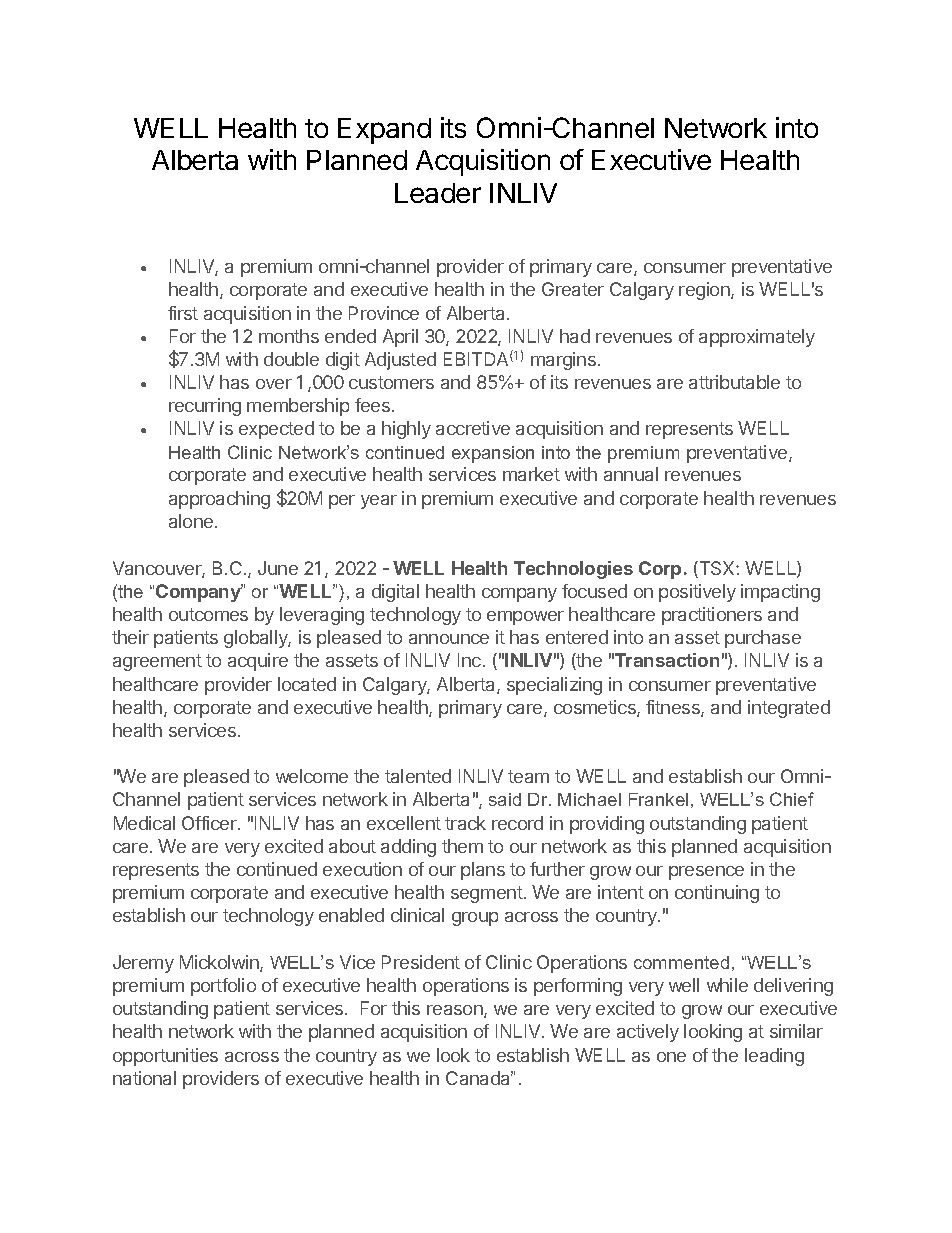  What do you see at coordinates (705, 291) in the page?
I see `region` at bounding box center [705, 291].
